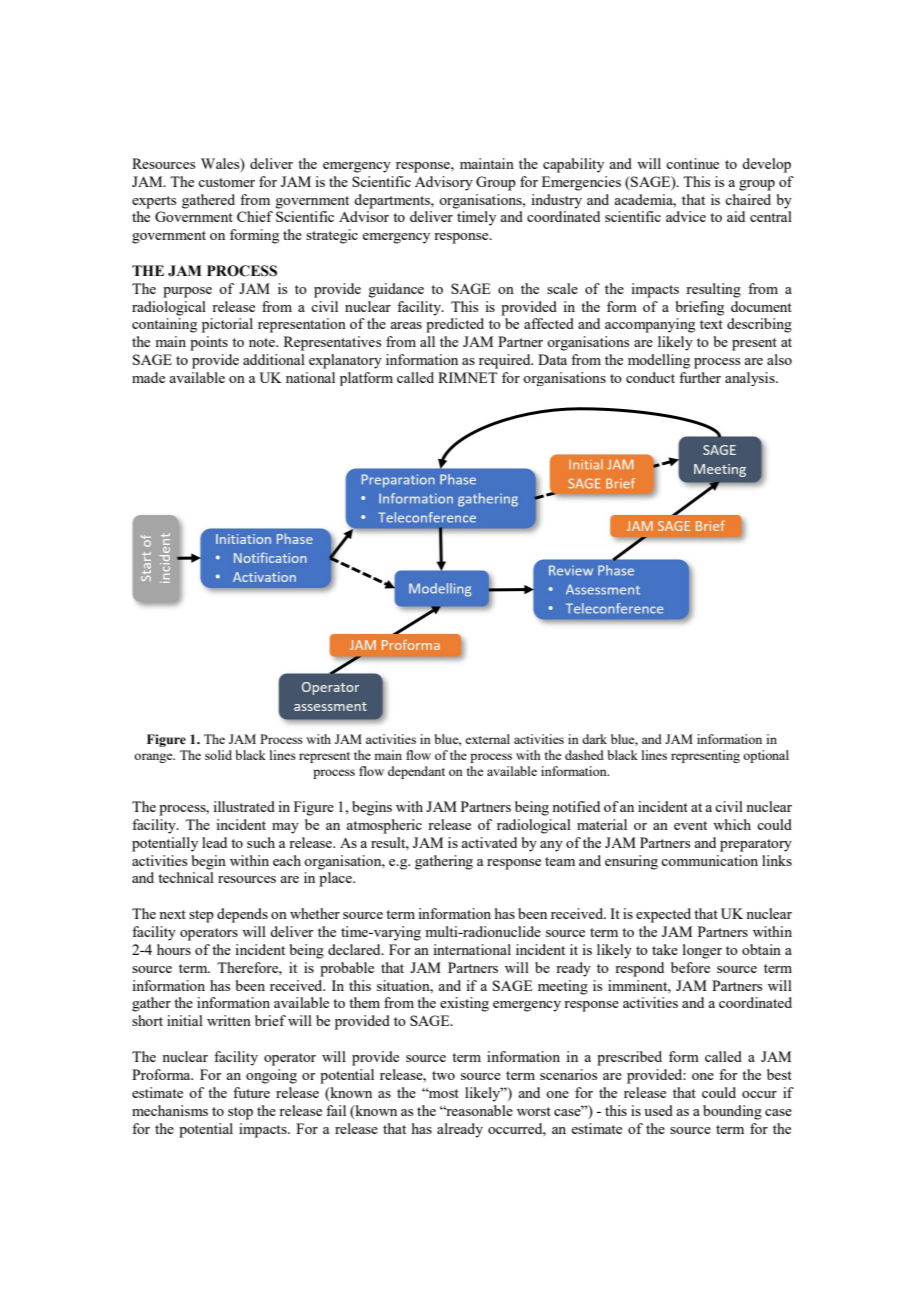 Image resolution: width=924 pixels, height=1308 pixels. I want to click on solid, so click(218, 755).
